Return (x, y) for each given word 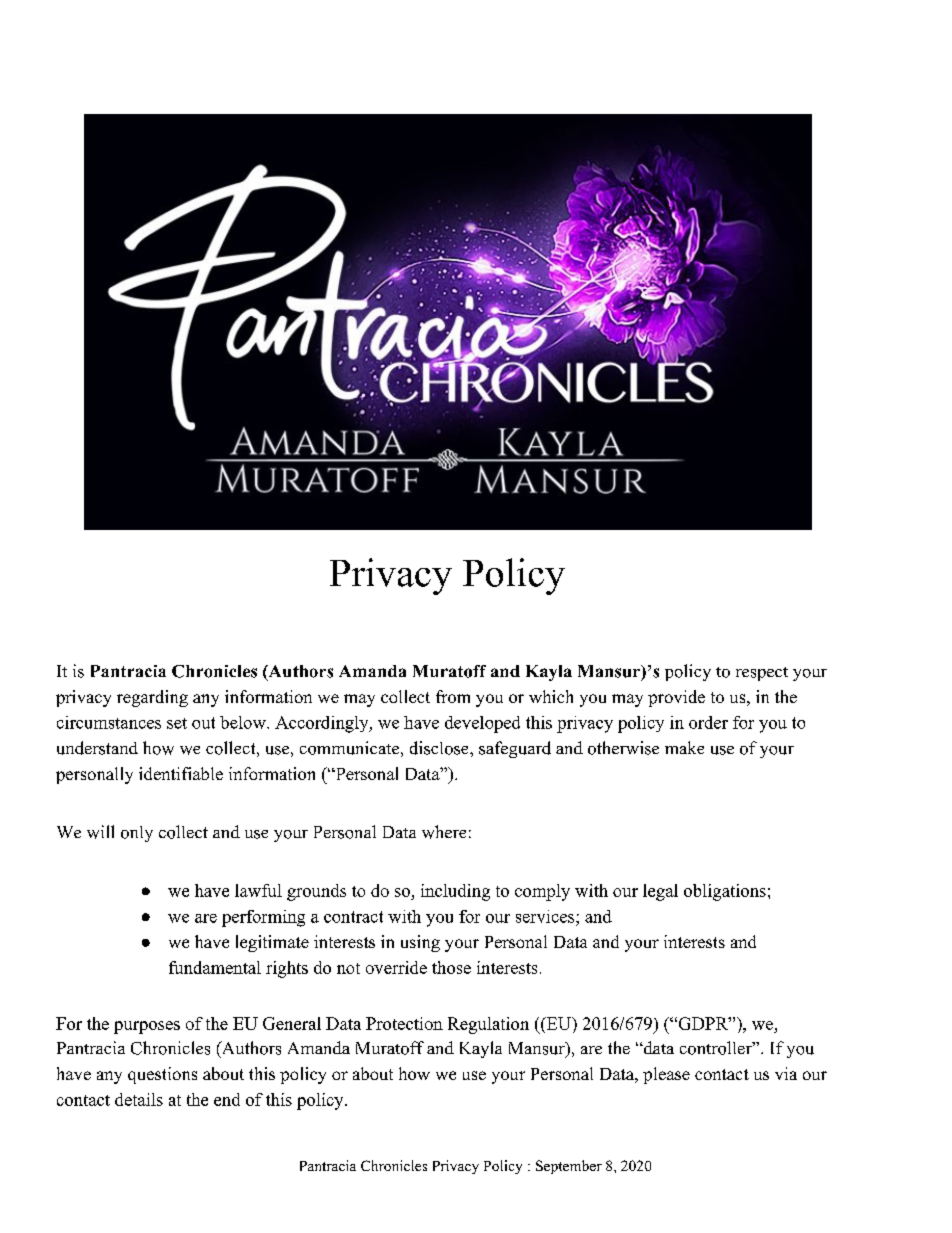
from (453, 696)
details (139, 1099)
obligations (725, 892)
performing (263, 918)
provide (676, 698)
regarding (152, 698)
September (569, 1167)
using (420, 943)
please (666, 1075)
